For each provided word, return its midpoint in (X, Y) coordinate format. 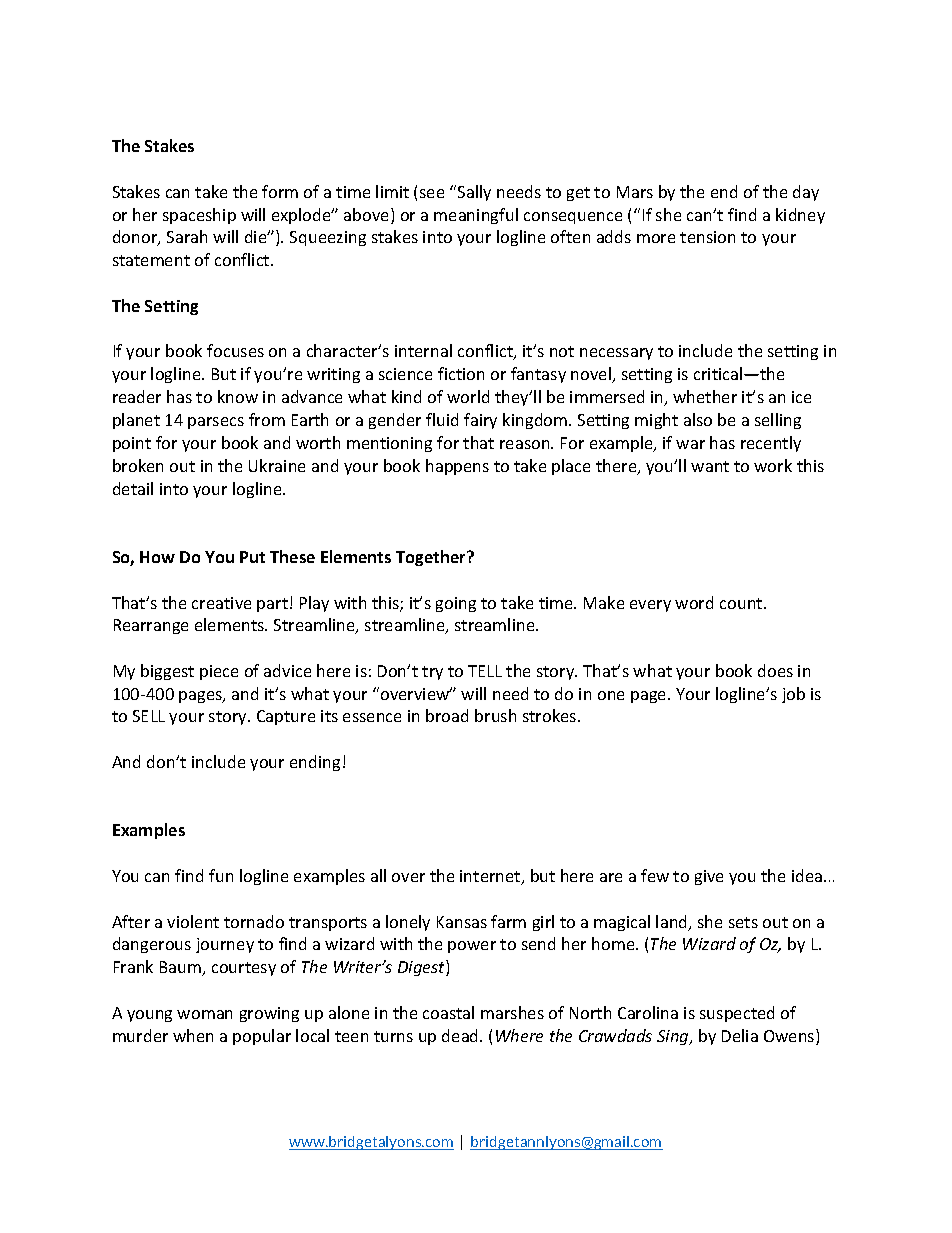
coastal (448, 1012)
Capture (286, 717)
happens (457, 467)
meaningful (476, 216)
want (710, 466)
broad (447, 715)
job (793, 695)
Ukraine (277, 465)
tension (707, 237)
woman (204, 1014)
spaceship (199, 216)
